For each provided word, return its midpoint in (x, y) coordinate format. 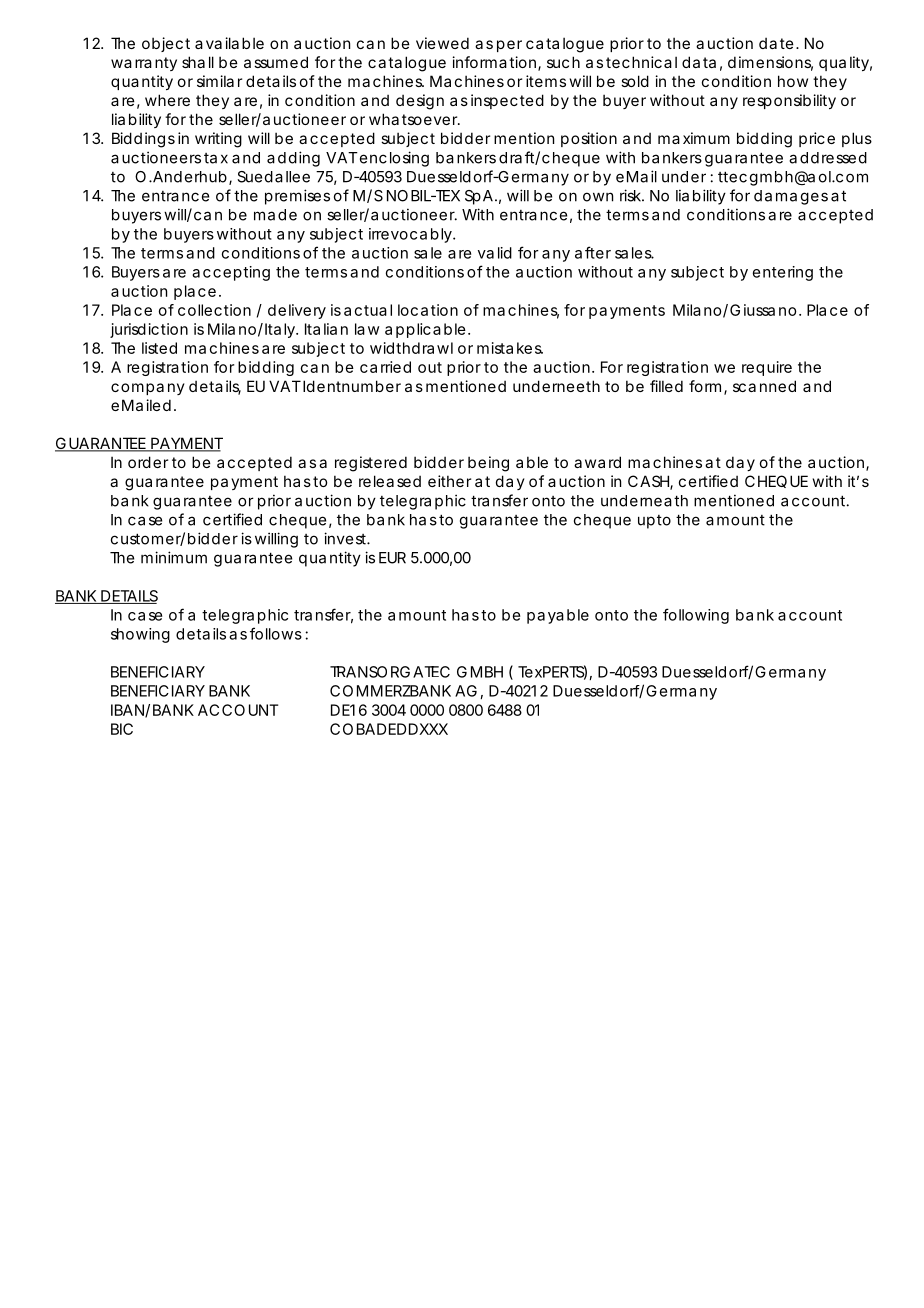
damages (791, 197)
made (275, 215)
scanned (764, 386)
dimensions (770, 63)
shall (198, 62)
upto (654, 522)
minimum (174, 557)
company (148, 389)
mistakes (510, 348)
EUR (392, 558)
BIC (122, 729)
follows (276, 633)
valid (495, 253)
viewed (442, 43)
